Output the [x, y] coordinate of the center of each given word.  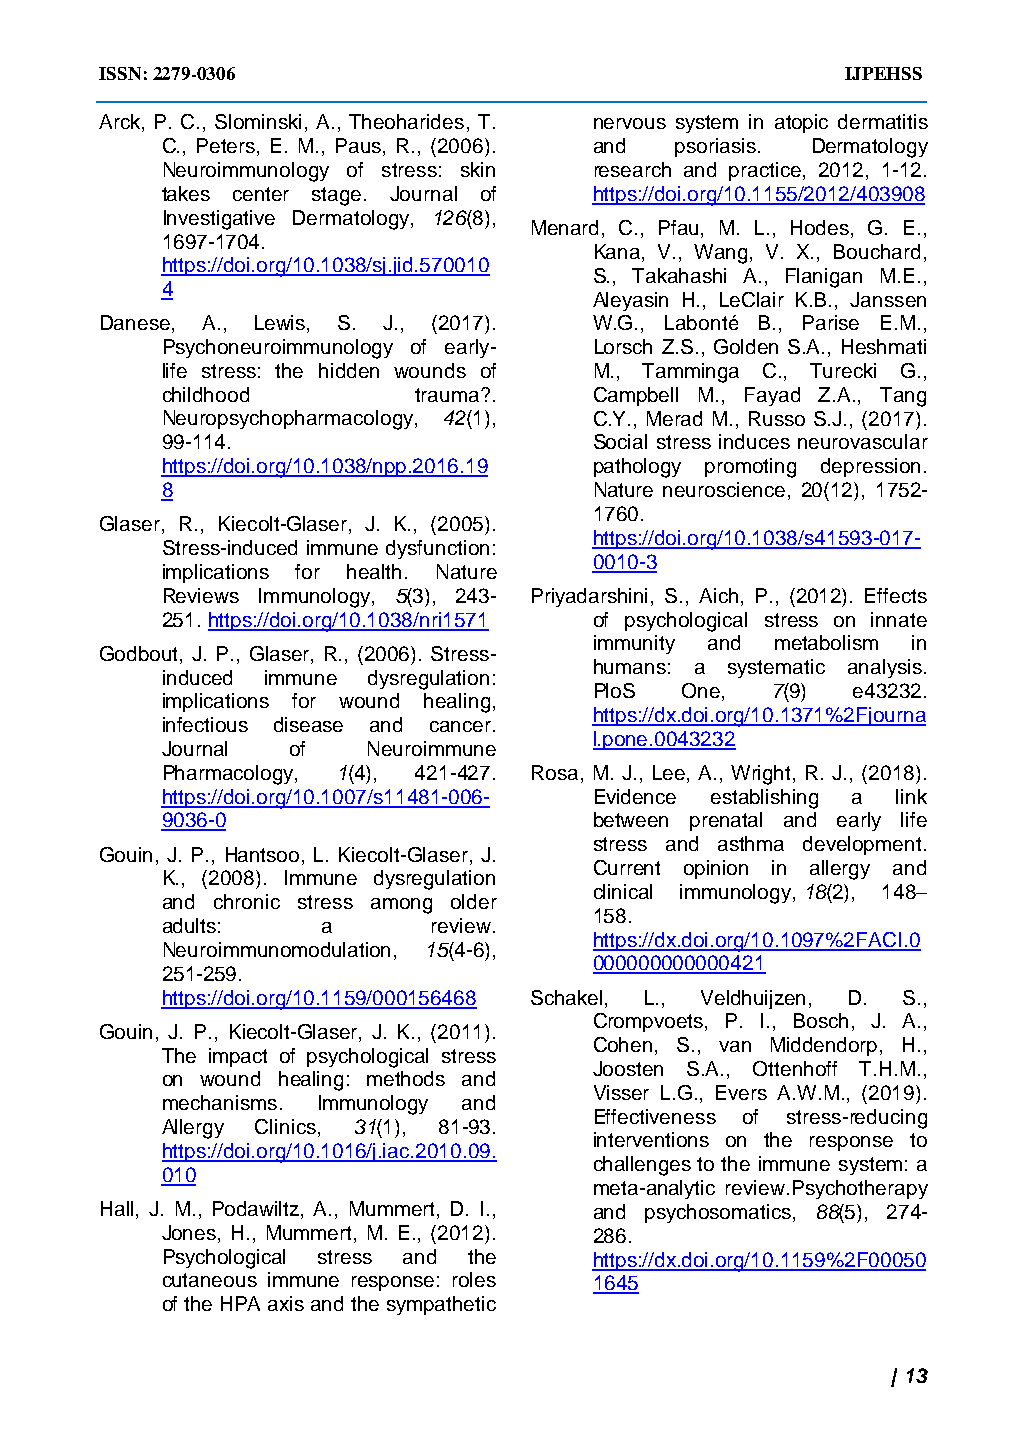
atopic [801, 123]
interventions [651, 1139]
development [862, 845]
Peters [227, 147]
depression [870, 467]
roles [474, 1279]
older [474, 901]
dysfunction [437, 549]
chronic [247, 901]
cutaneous [210, 1280]
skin [478, 169]
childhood [206, 394]
